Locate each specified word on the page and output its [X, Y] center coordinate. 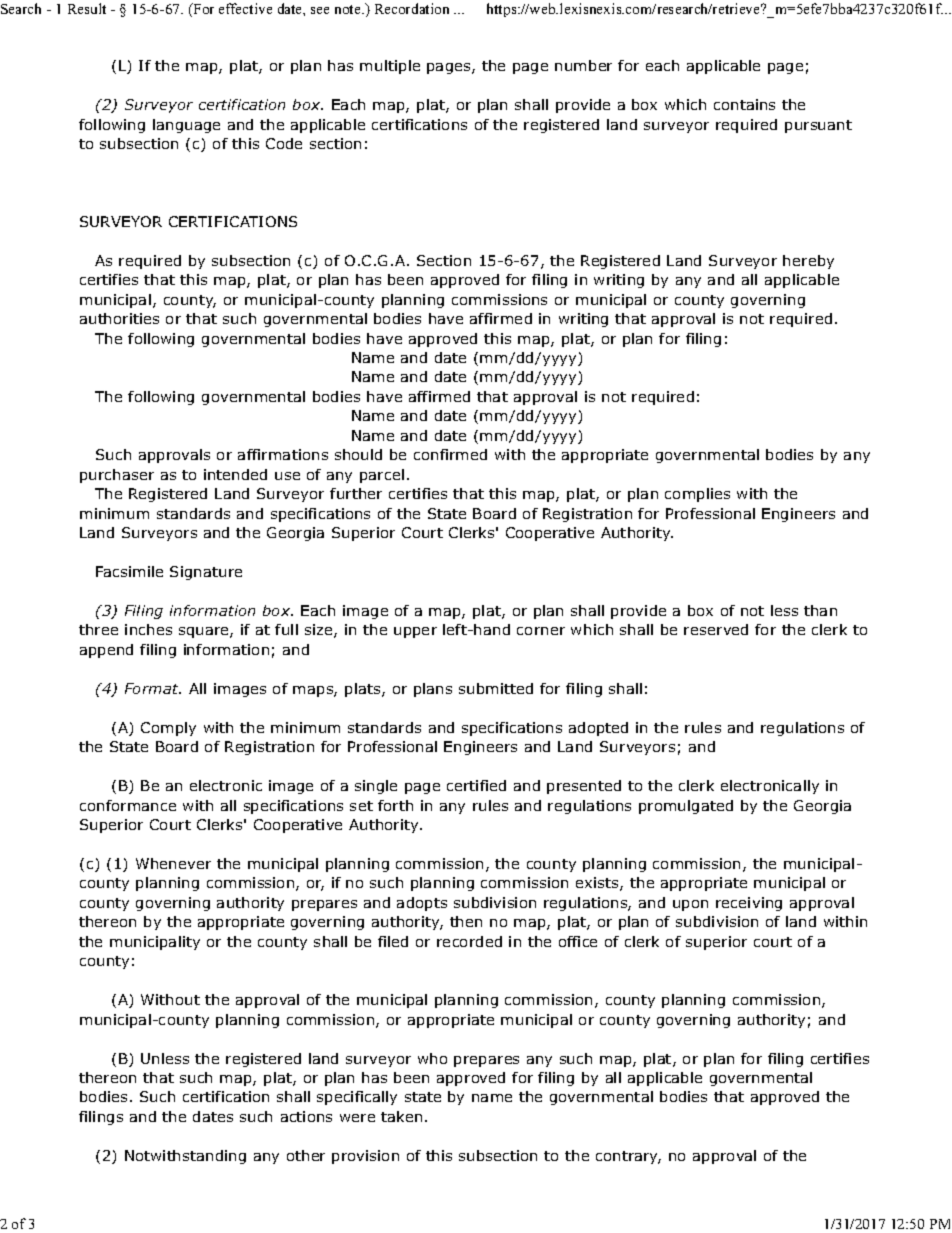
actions [306, 1116]
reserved [716, 629]
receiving [749, 904]
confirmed [450, 454]
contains [744, 104]
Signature [206, 573]
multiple [390, 67]
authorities [119, 318]
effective [245, 8]
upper [415, 632]
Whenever [173, 863]
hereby [808, 262]
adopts [422, 904]
